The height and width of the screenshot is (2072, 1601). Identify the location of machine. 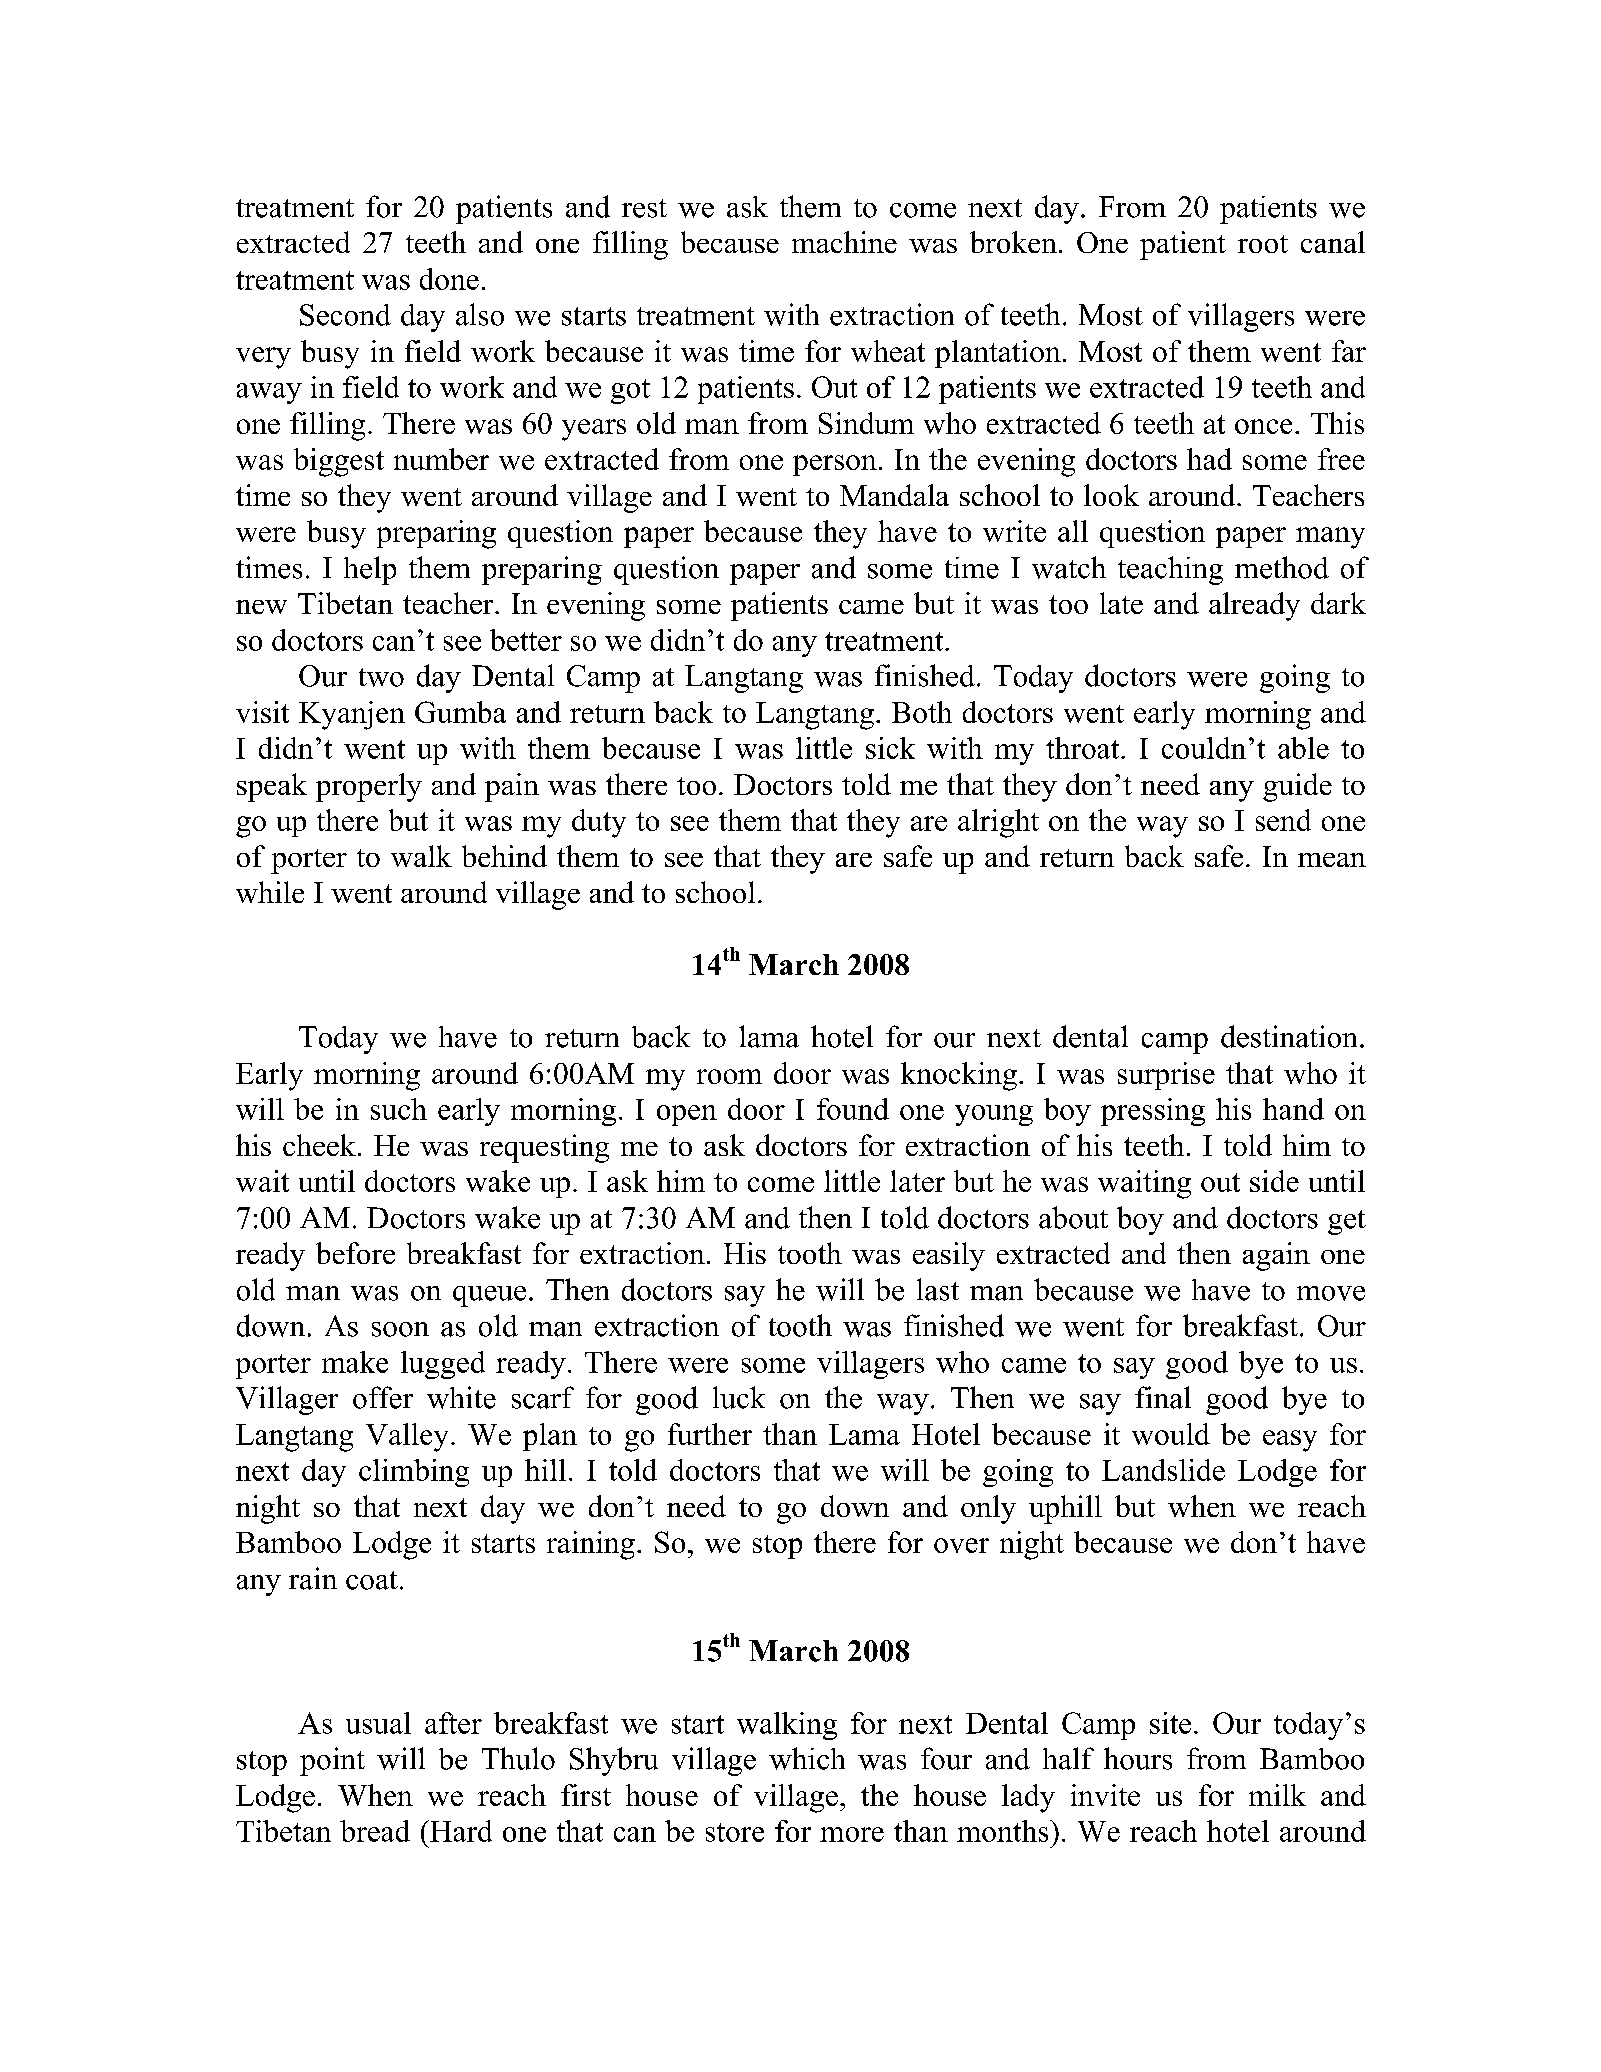
(844, 242).
